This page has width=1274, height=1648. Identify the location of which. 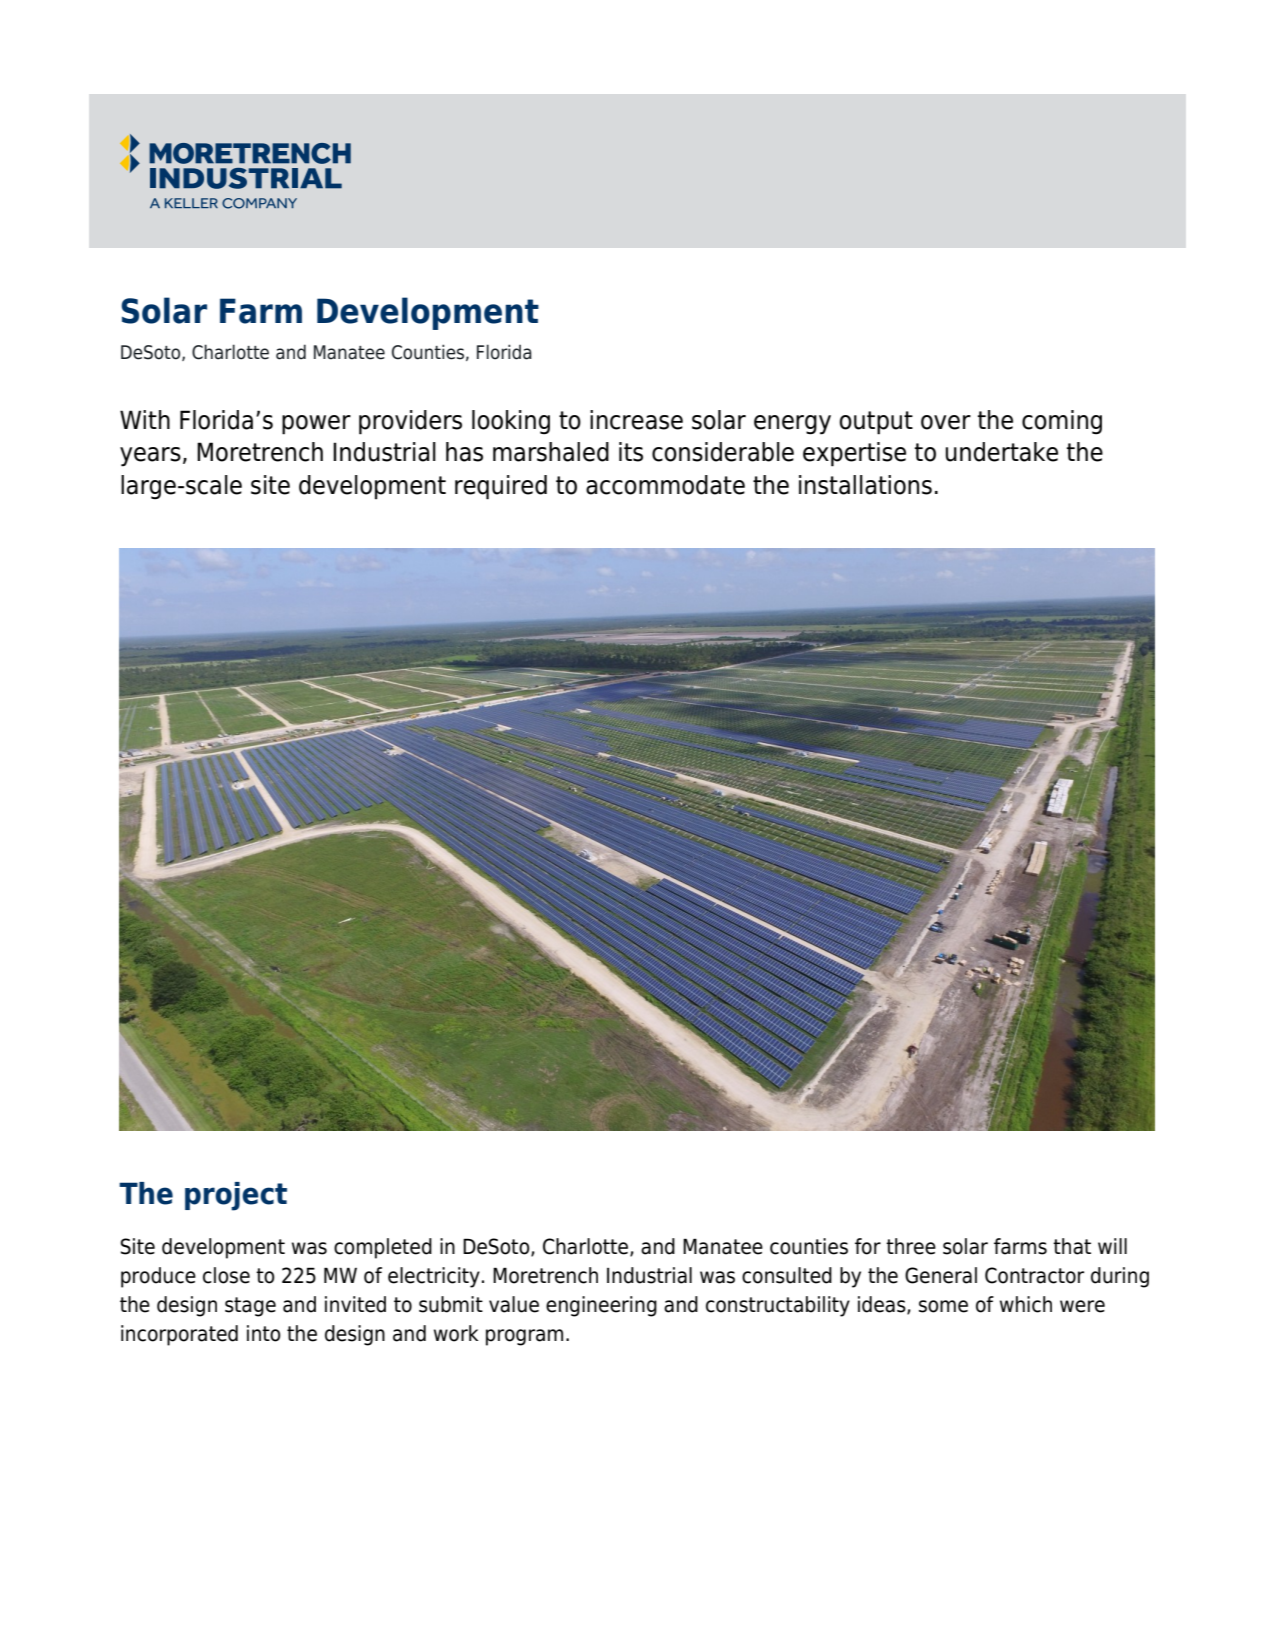
(1026, 1304).
